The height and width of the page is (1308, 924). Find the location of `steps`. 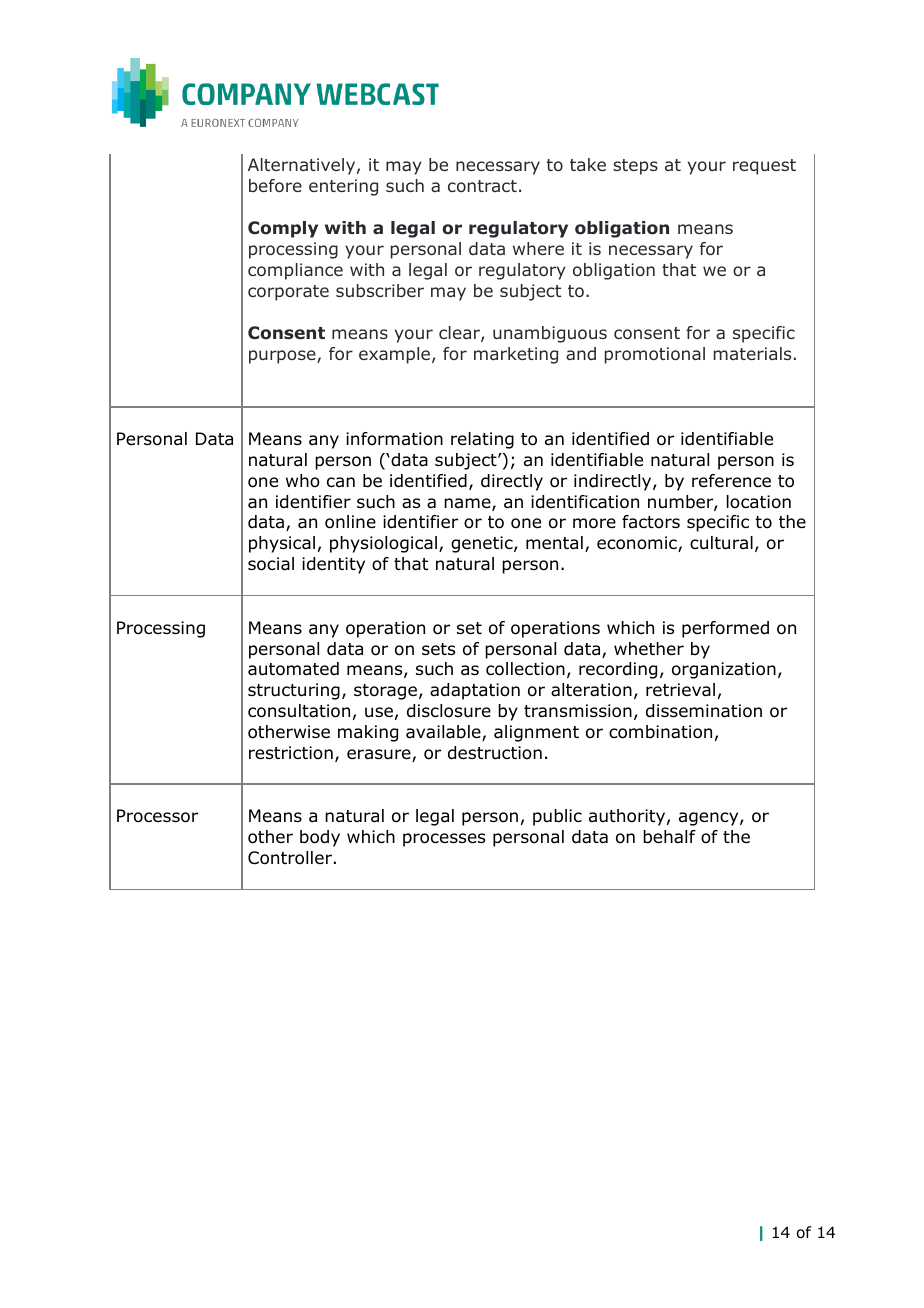

steps is located at coordinates (635, 167).
